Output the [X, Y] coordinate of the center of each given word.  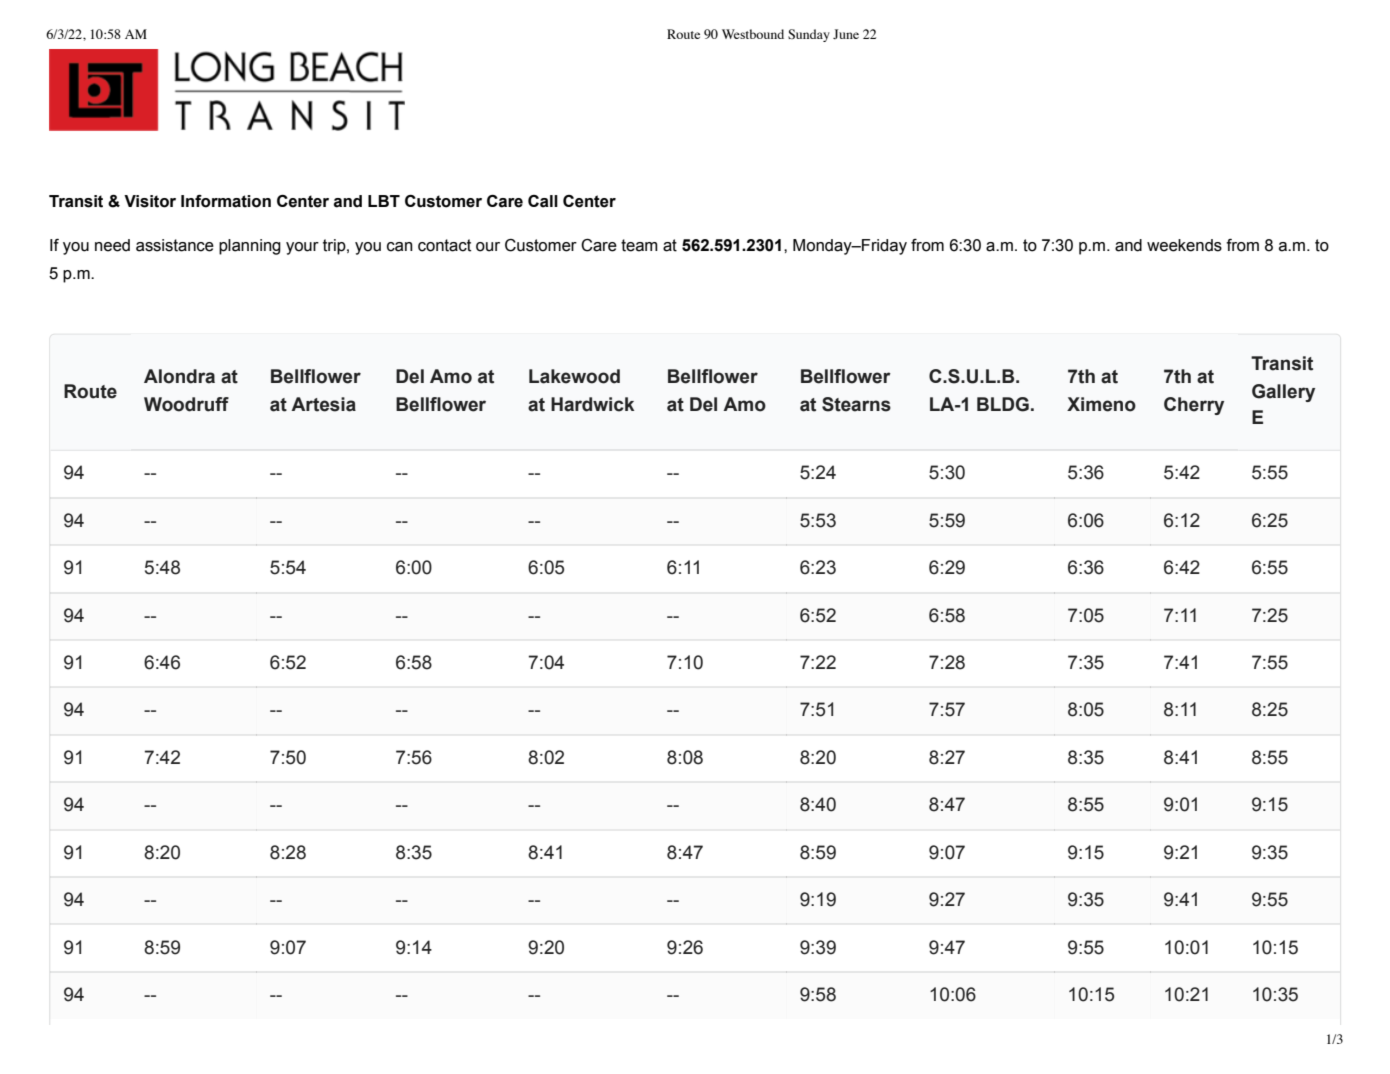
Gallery [1283, 393]
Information [226, 201]
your [302, 248]
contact [444, 245]
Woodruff [186, 404]
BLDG [1003, 404]
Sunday [809, 35]
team [639, 245]
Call [543, 201]
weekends [1184, 245]
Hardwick [592, 404]
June [846, 34]
